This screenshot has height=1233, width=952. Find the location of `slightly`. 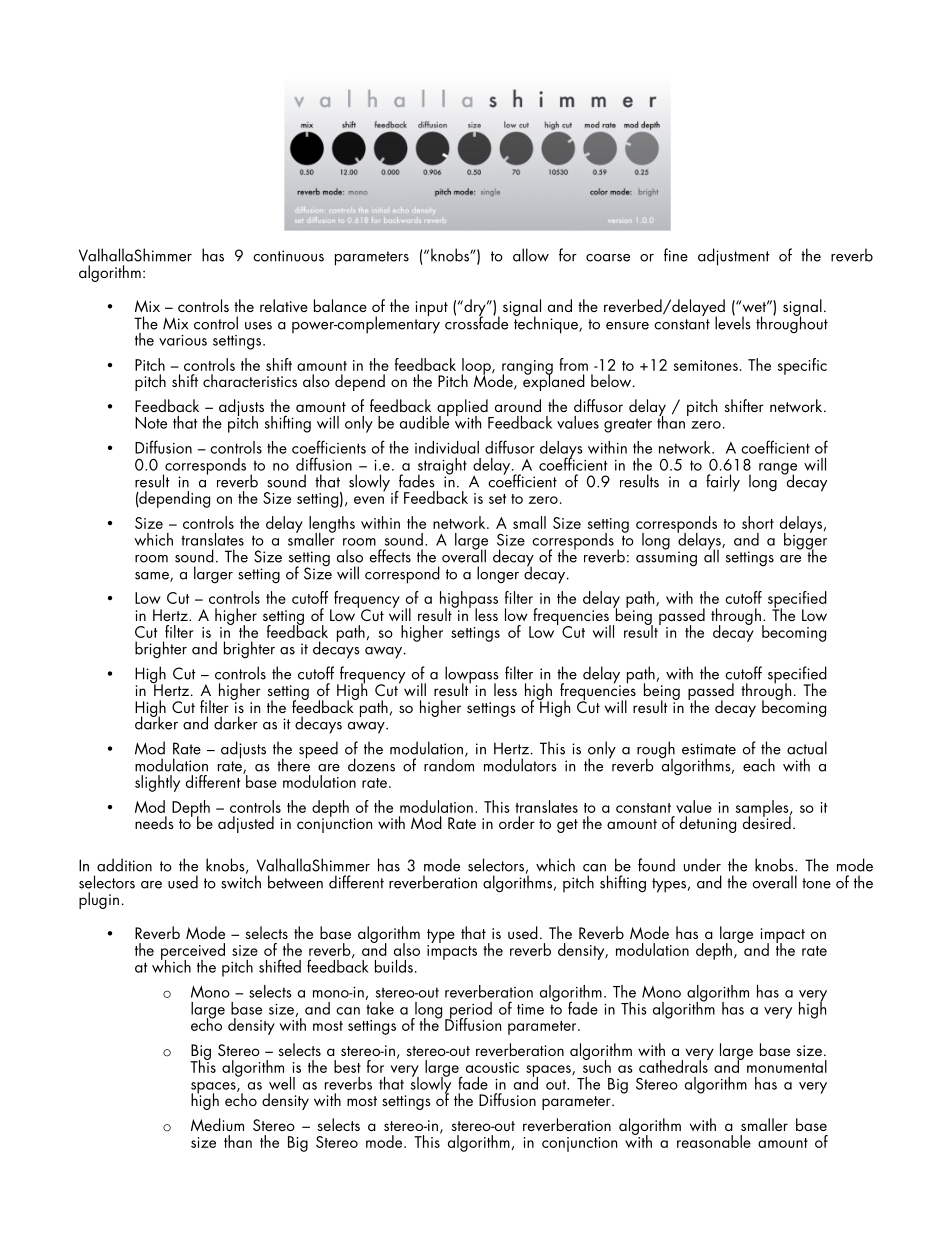

slightly is located at coordinates (157, 783).
